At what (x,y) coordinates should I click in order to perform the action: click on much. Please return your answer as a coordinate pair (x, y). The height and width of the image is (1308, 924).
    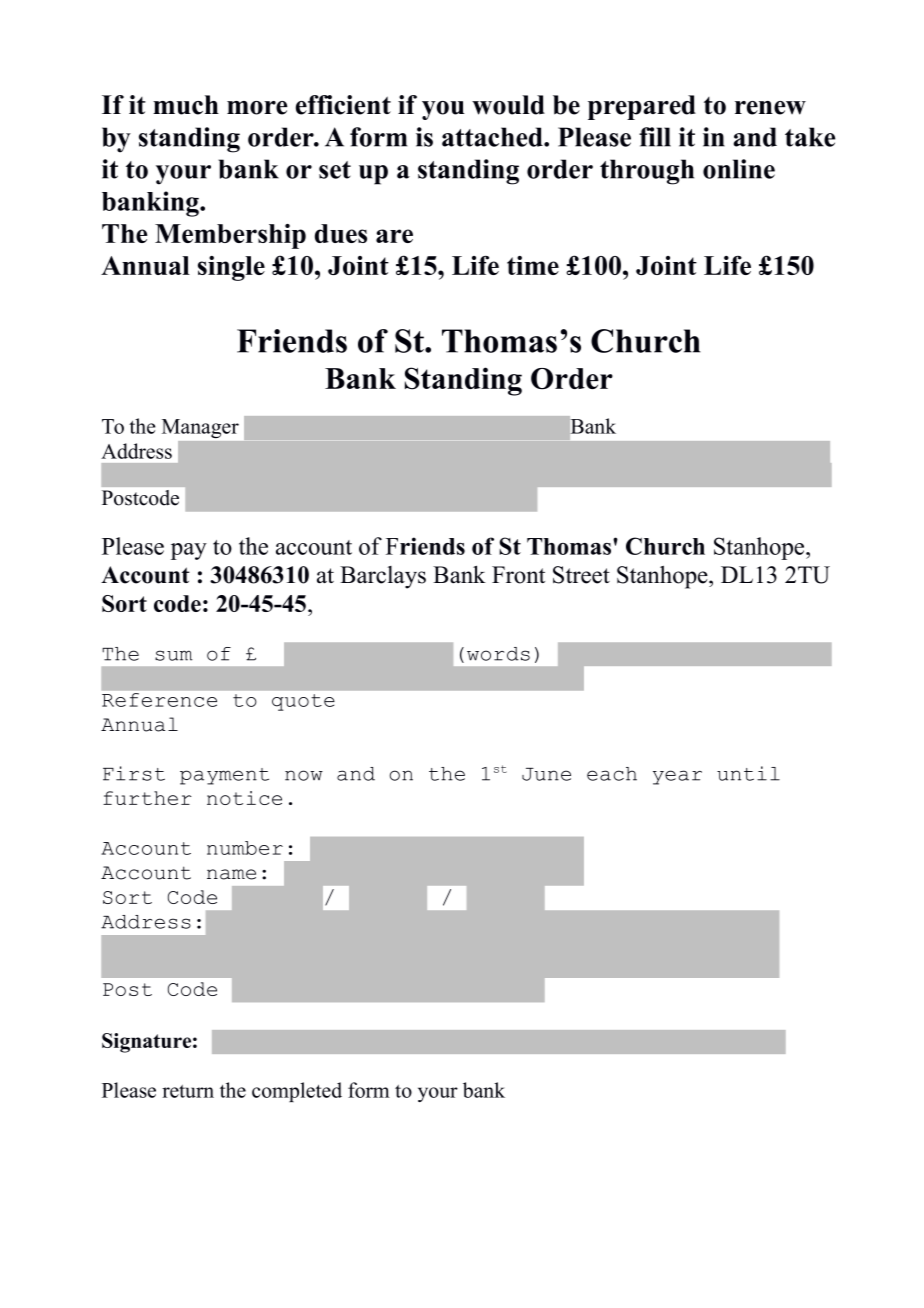
    Looking at the image, I should click on (186, 105).
